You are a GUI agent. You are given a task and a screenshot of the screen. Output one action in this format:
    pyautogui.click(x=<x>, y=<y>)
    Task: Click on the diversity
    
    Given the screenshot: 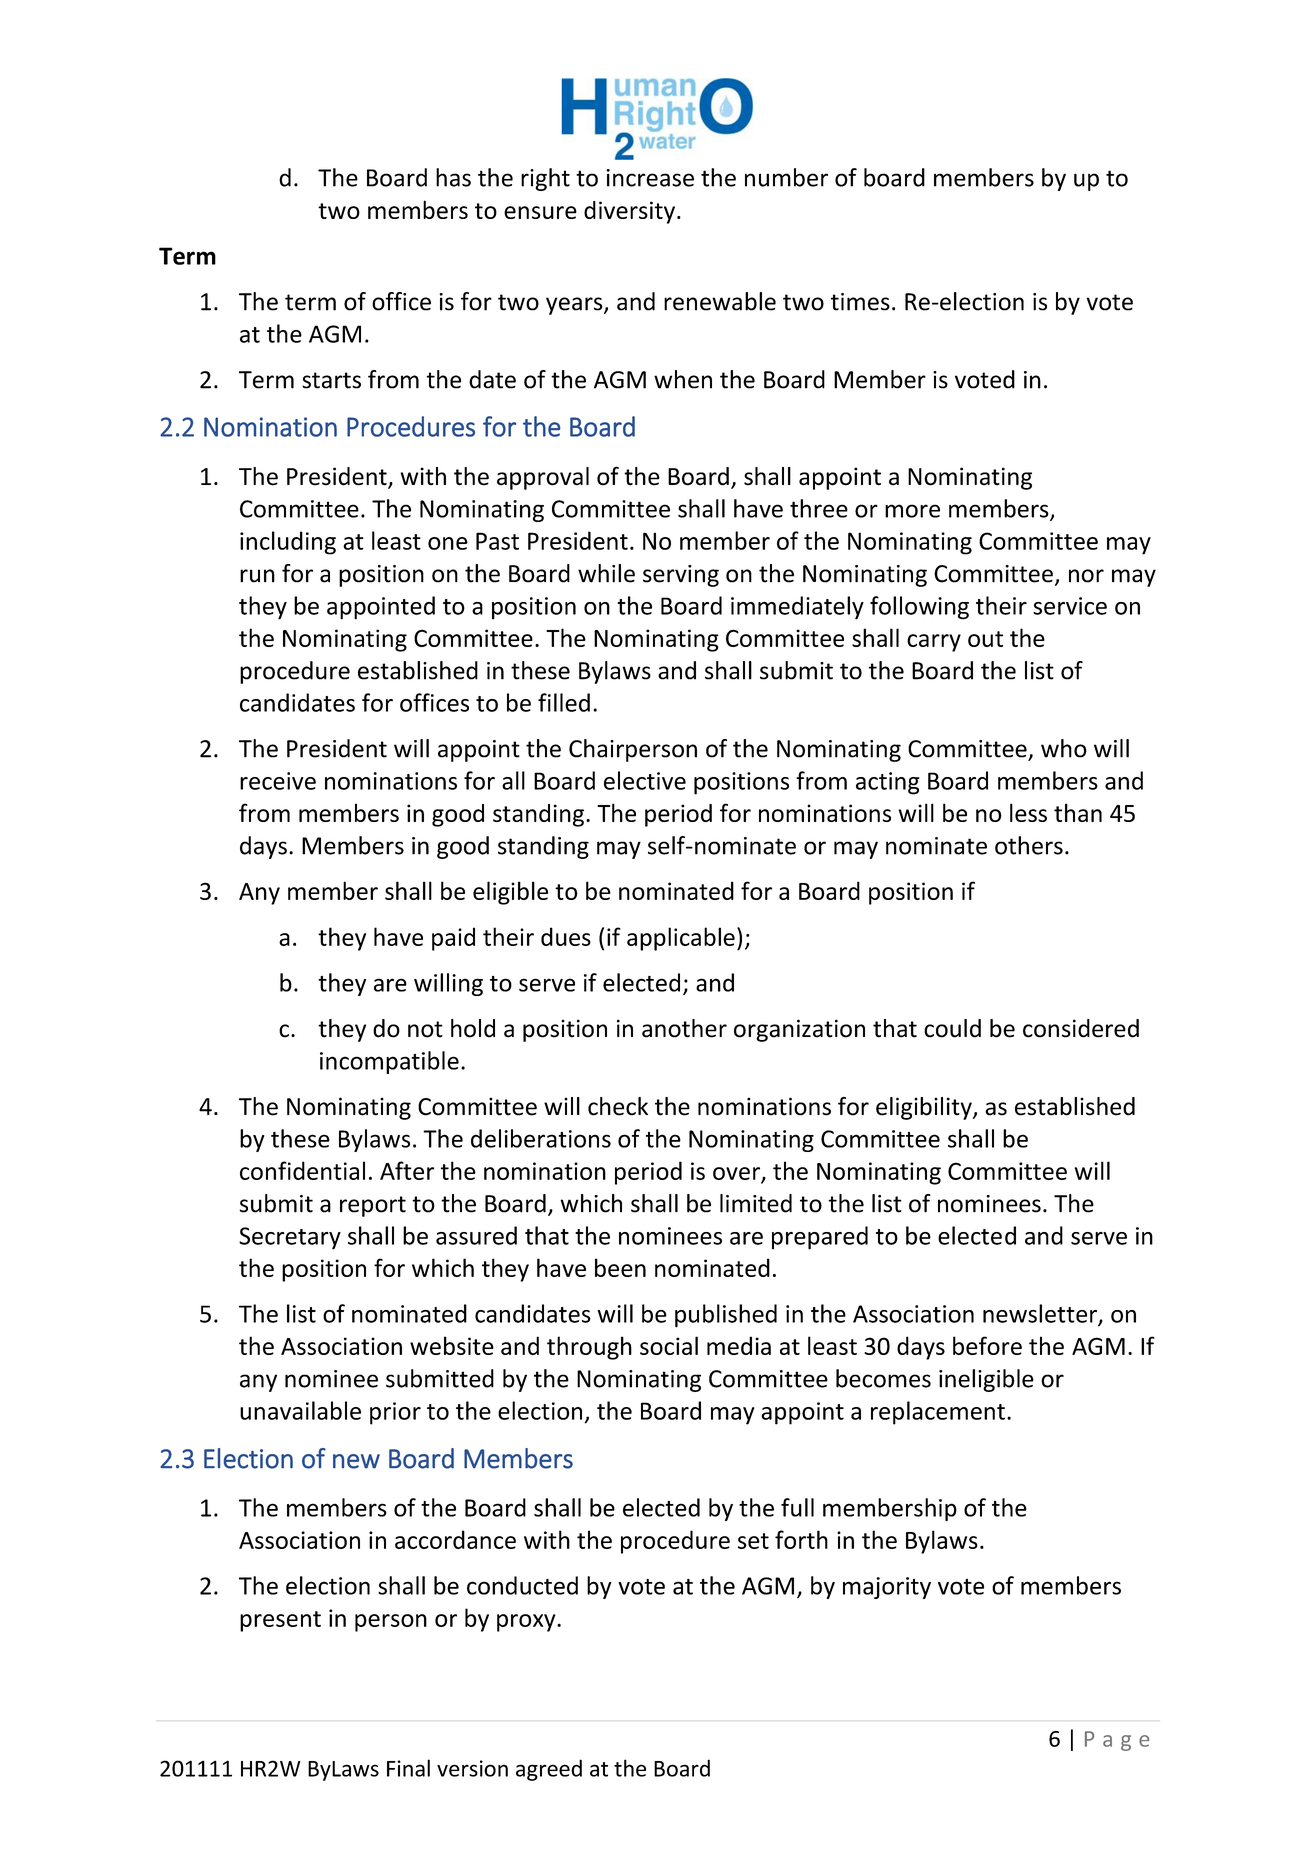 What is the action you would take?
    pyautogui.click(x=629, y=212)
